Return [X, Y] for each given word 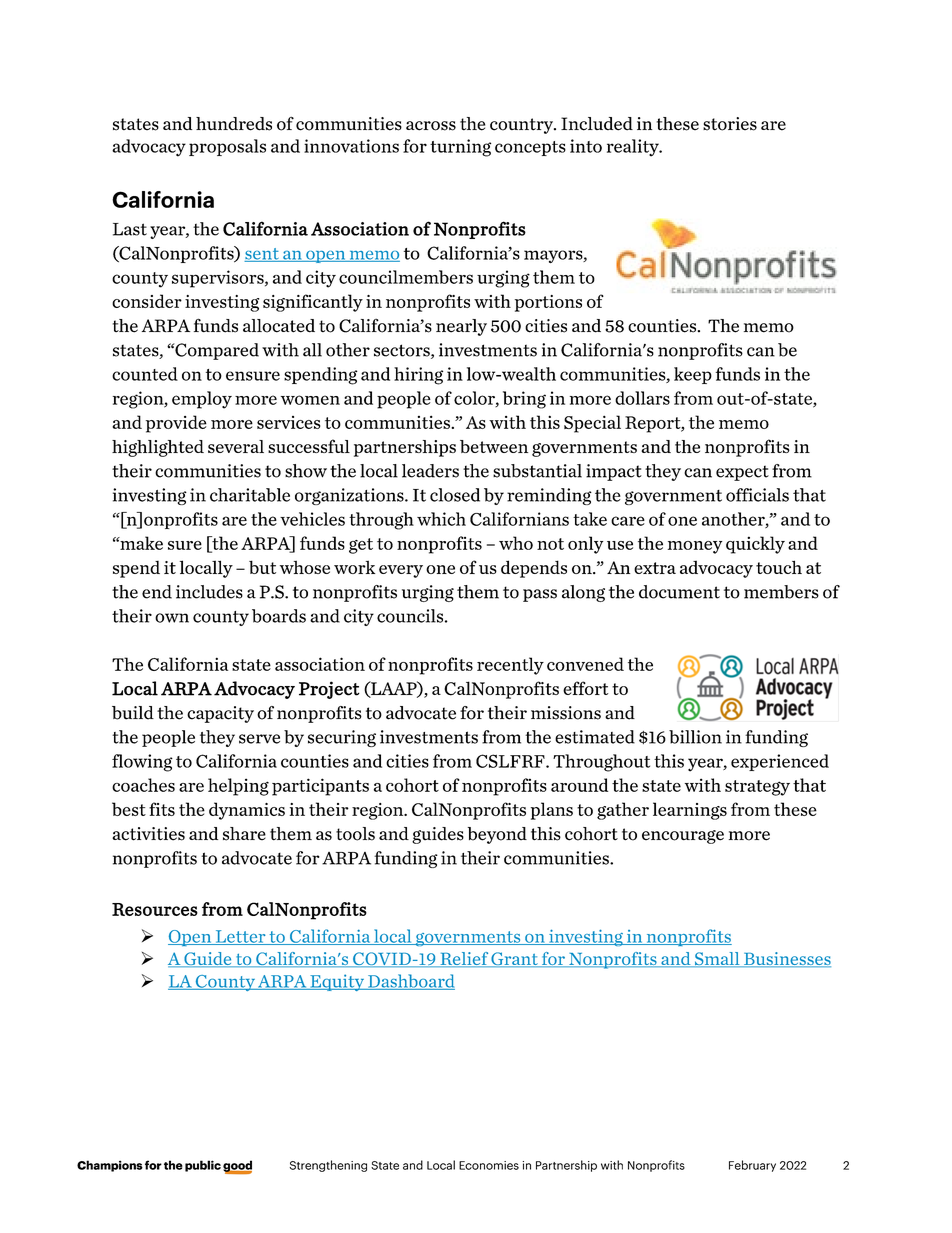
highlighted [158, 448]
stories [730, 124]
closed [455, 495]
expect [742, 473]
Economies [489, 1165]
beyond [497, 835]
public [203, 1166]
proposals [227, 147]
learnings [690, 811]
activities [148, 834]
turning [460, 148]
